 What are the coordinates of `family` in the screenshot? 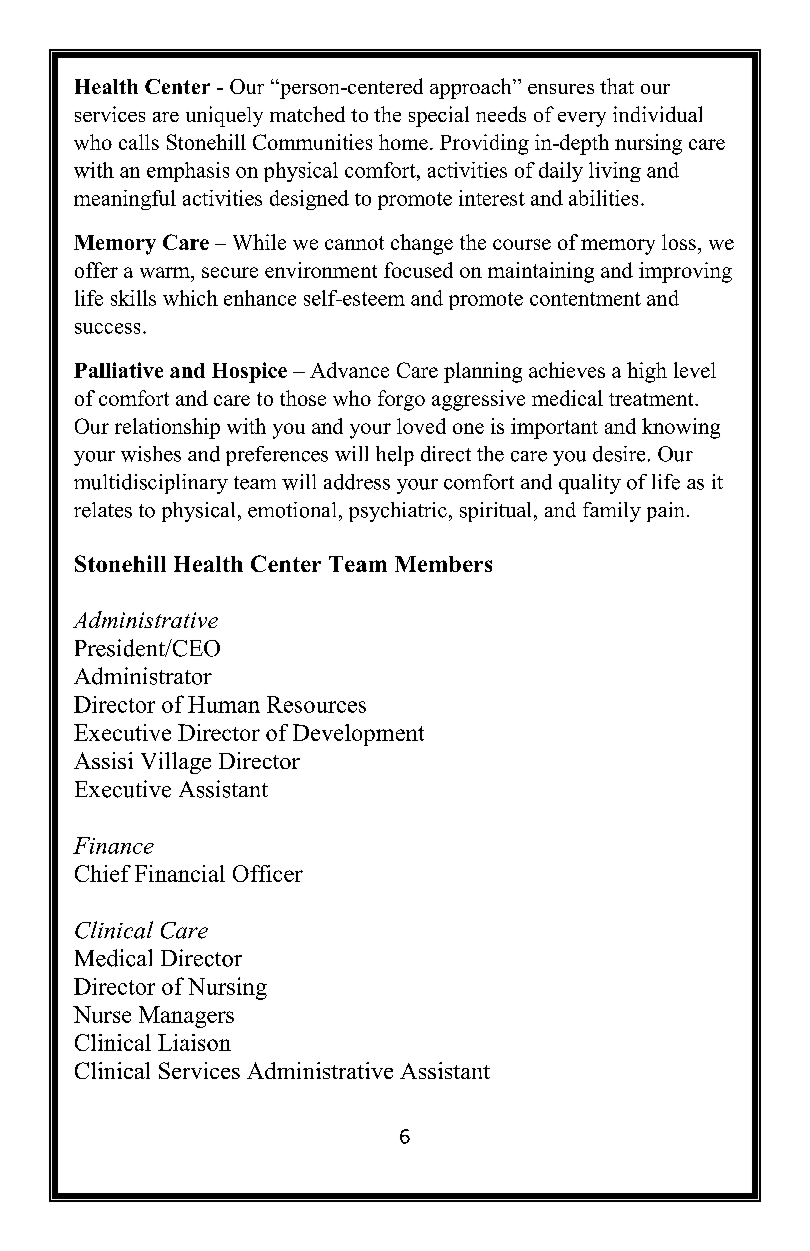 It's located at (612, 512).
